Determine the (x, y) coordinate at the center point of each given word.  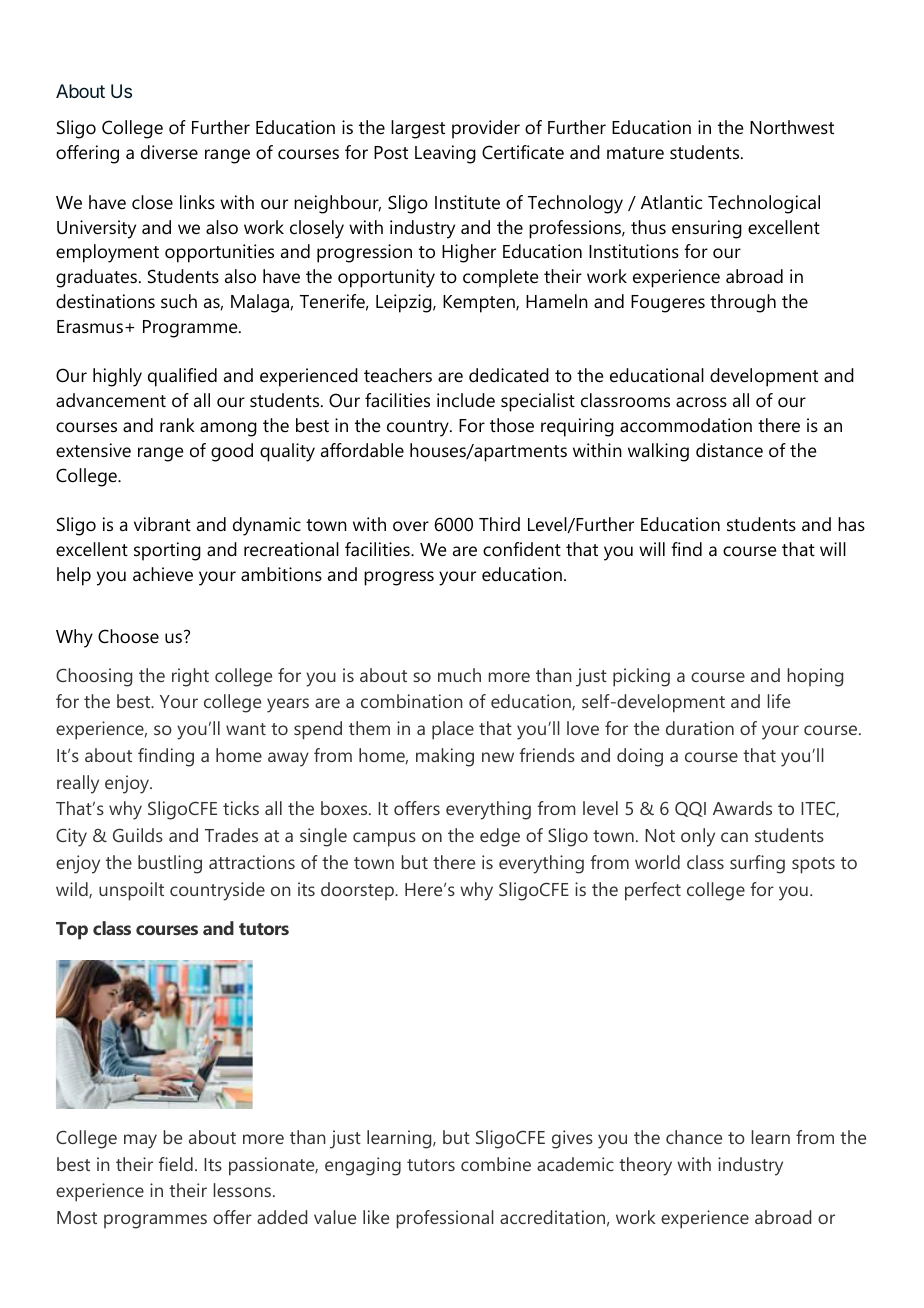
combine (496, 1164)
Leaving (445, 154)
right (190, 677)
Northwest (792, 127)
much (459, 675)
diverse (169, 152)
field (175, 1164)
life (779, 701)
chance (694, 1137)
